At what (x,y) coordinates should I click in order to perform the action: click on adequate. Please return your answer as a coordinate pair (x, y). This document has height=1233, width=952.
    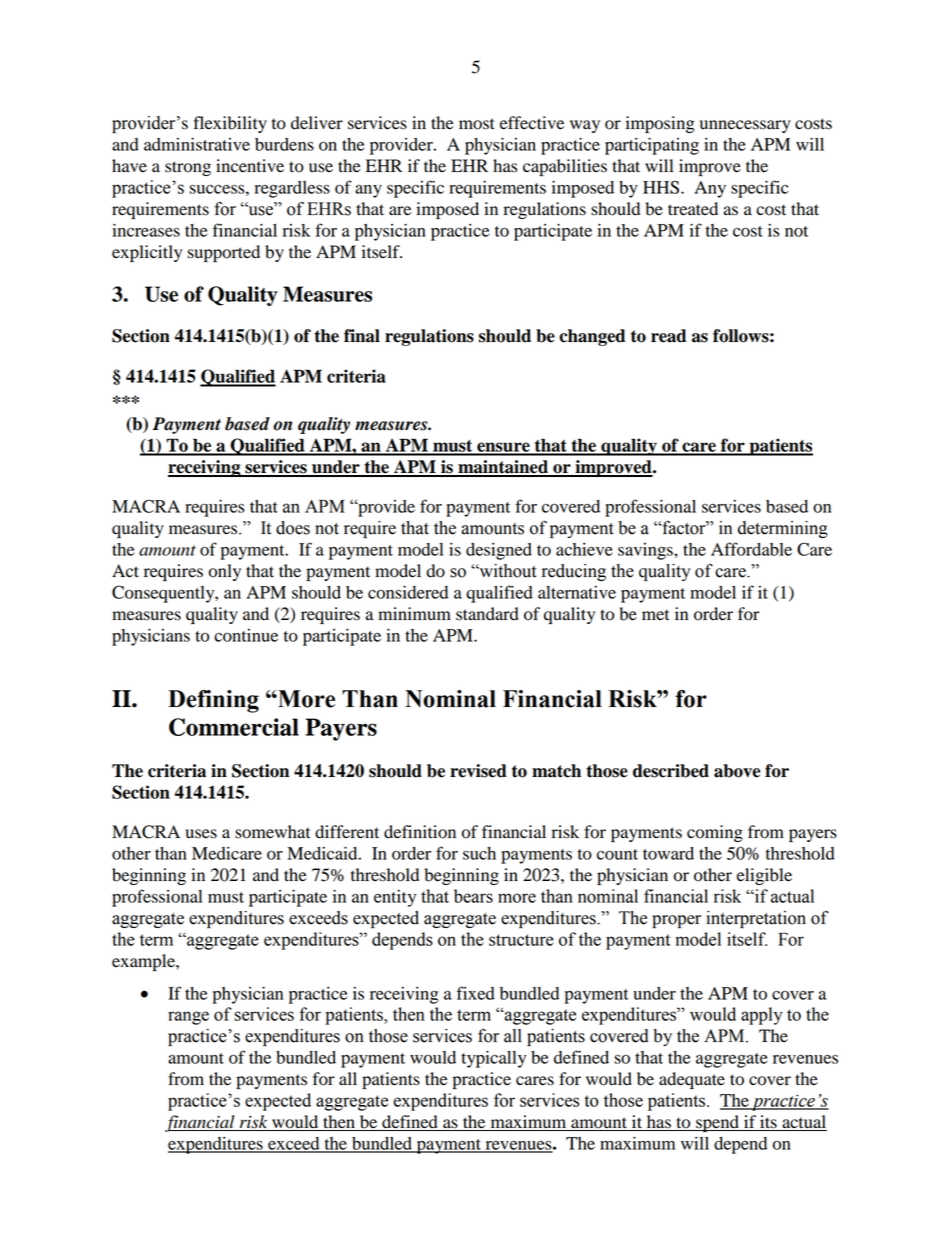
    Looking at the image, I should click on (692, 1080).
